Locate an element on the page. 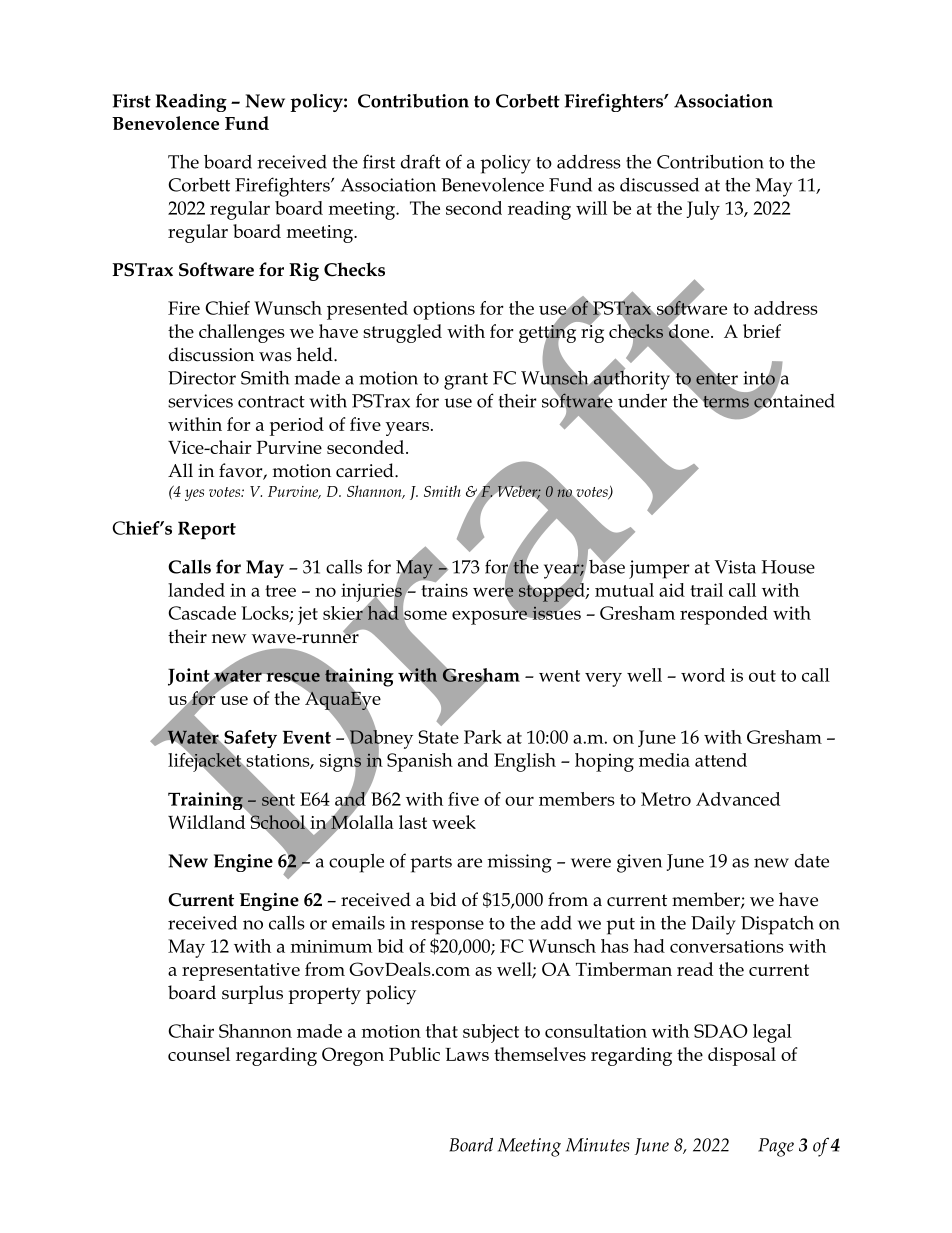  counsel is located at coordinates (199, 1054).
